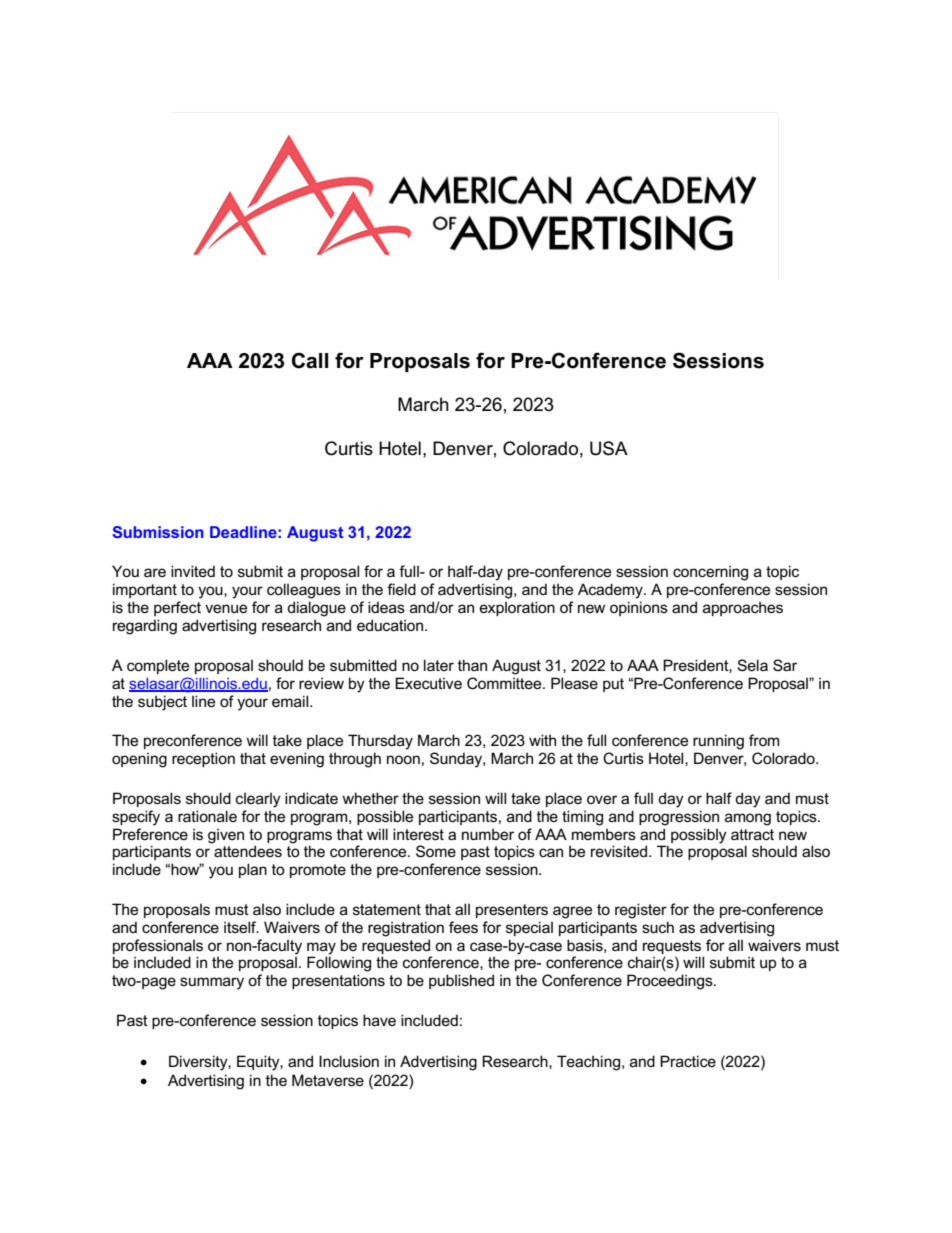  What do you see at coordinates (428, 683) in the page?
I see `Executive` at bounding box center [428, 683].
